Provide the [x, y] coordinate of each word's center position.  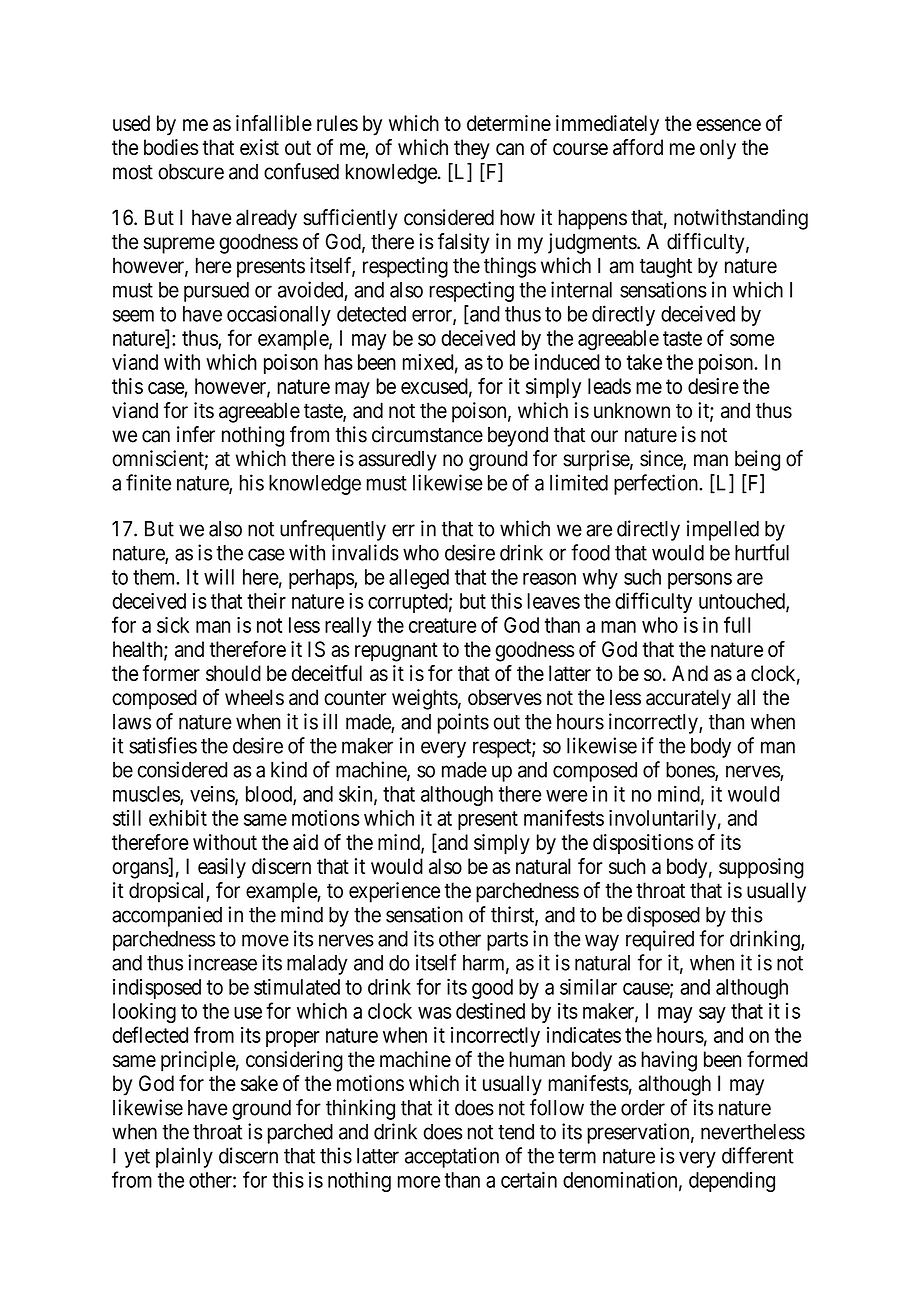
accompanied [167, 916]
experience [394, 892]
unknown [632, 410]
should [233, 673]
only [718, 149]
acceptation [452, 1157]
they [472, 149]
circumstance [427, 434]
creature [443, 625]
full [737, 624]
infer [196, 434]
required [660, 940]
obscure [191, 172]
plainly [184, 1157]
